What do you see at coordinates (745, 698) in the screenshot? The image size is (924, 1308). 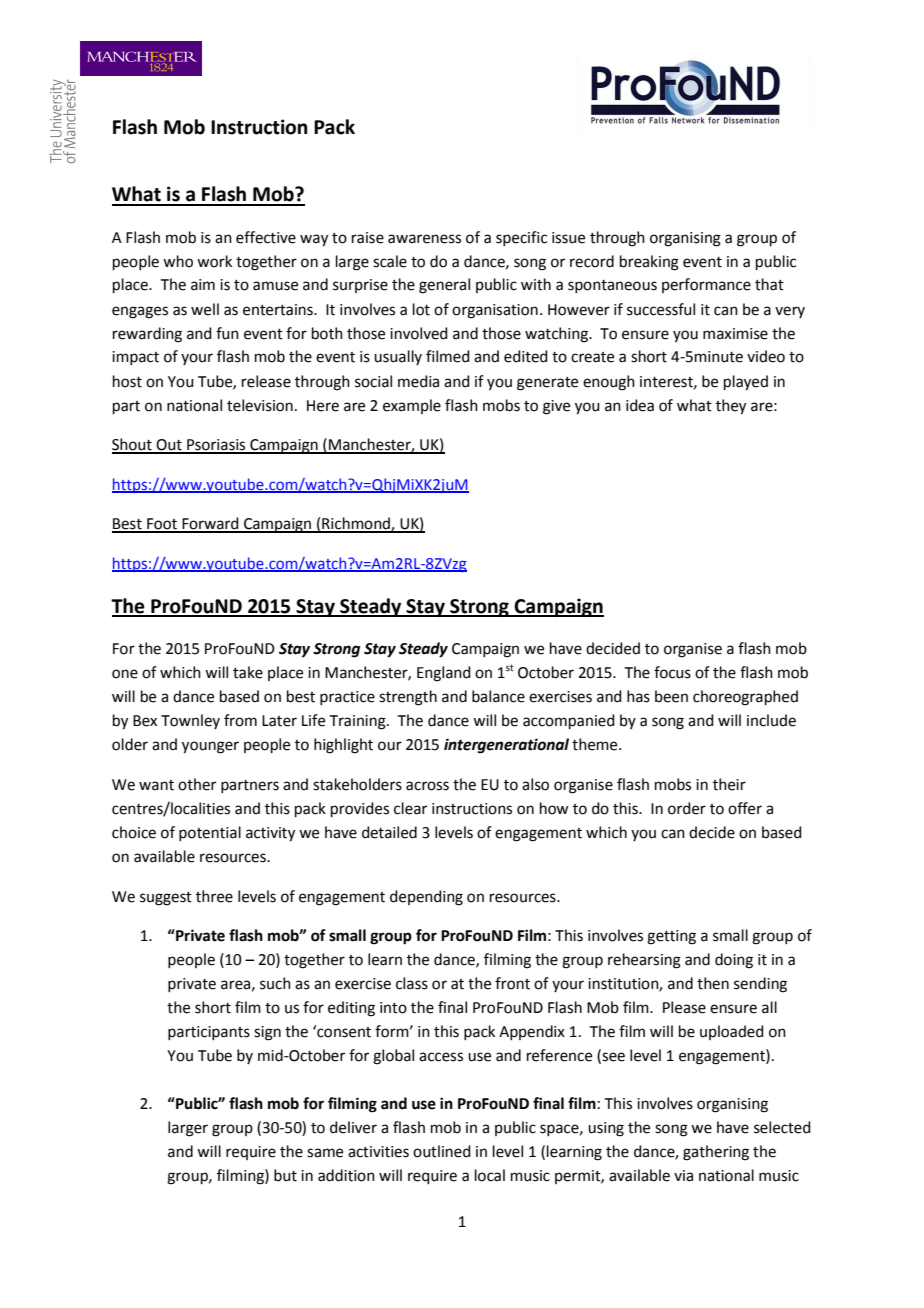 I see `choreographed` at bounding box center [745, 698].
